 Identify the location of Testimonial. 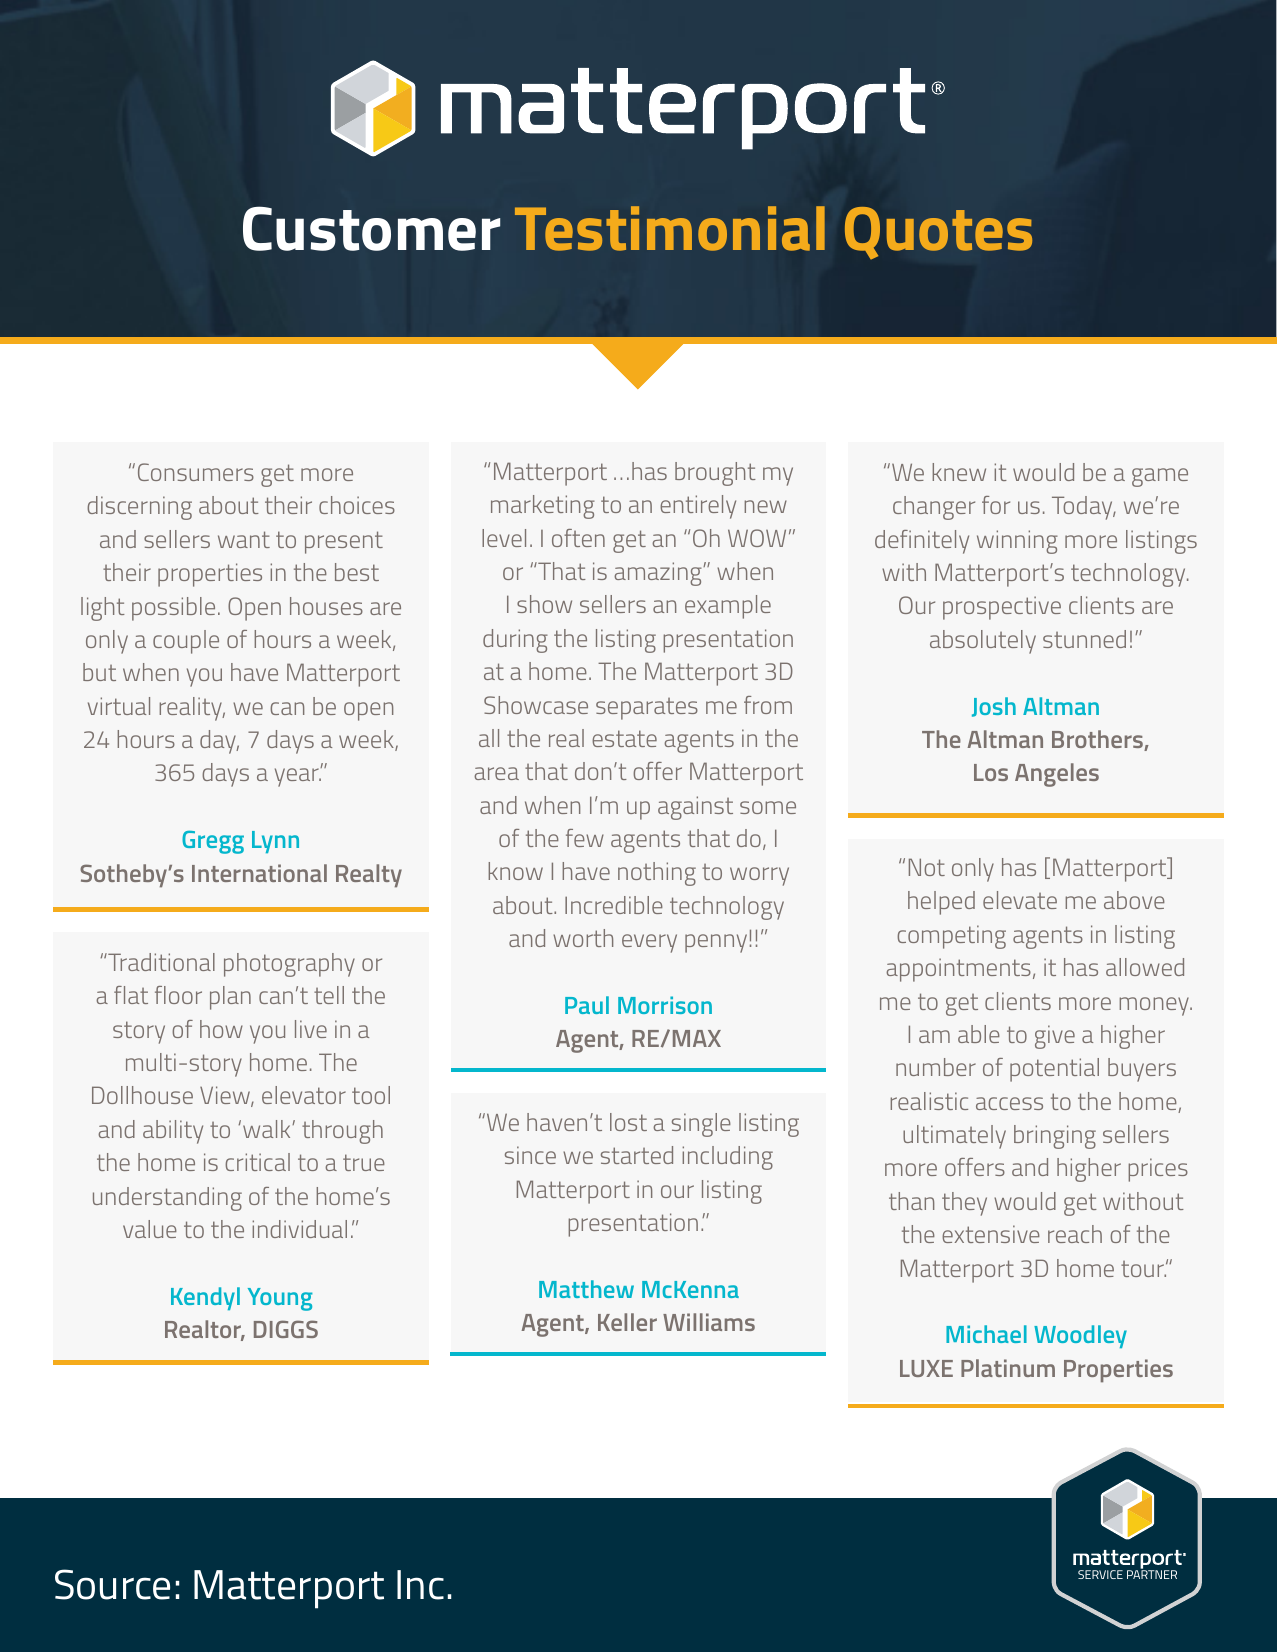
(670, 228).
